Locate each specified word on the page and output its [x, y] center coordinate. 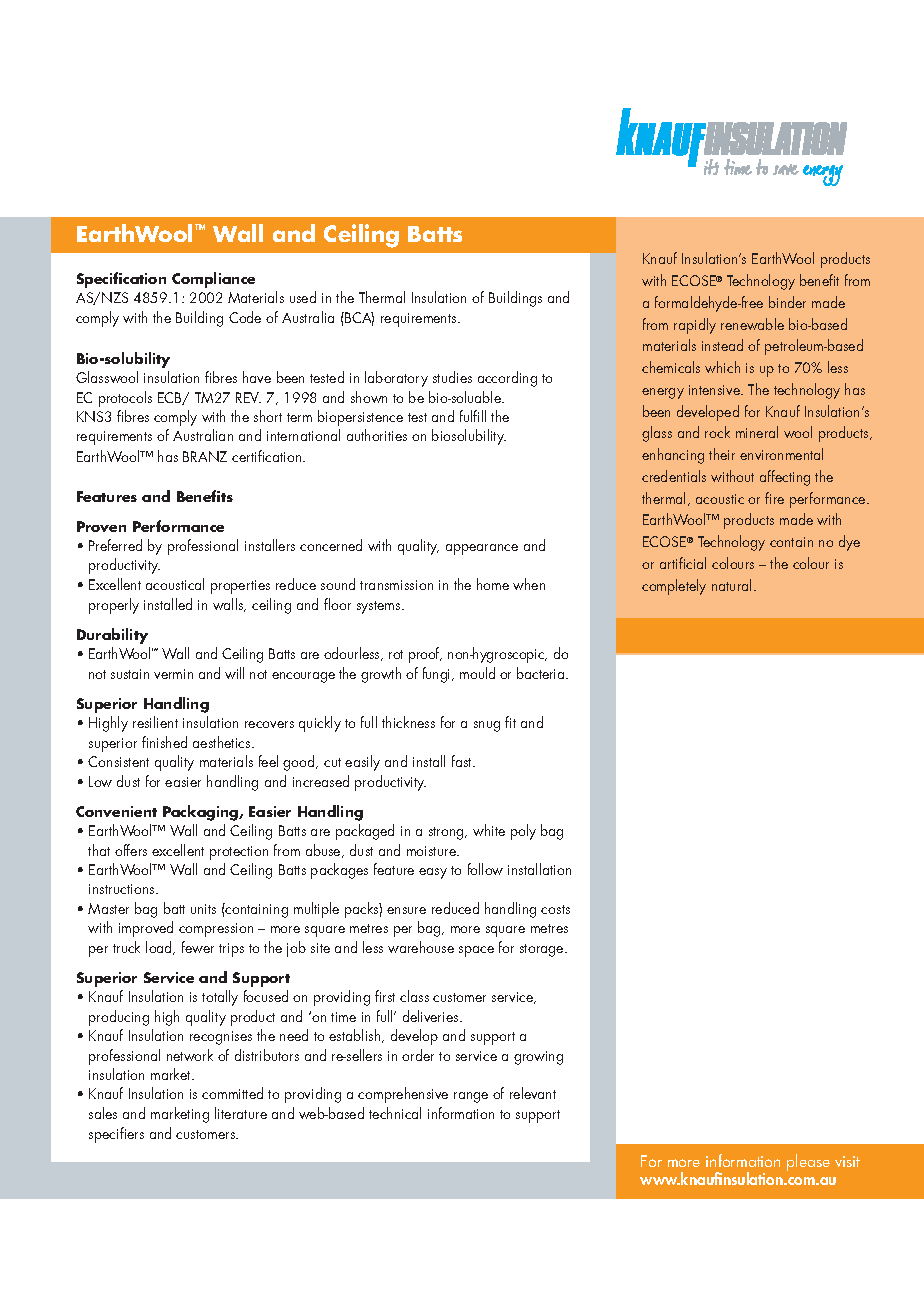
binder [787, 302]
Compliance [213, 280]
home [493, 584]
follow [485, 869]
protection [239, 853]
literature [241, 1113]
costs [555, 909]
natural [731, 585]
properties [240, 587]
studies [452, 377]
